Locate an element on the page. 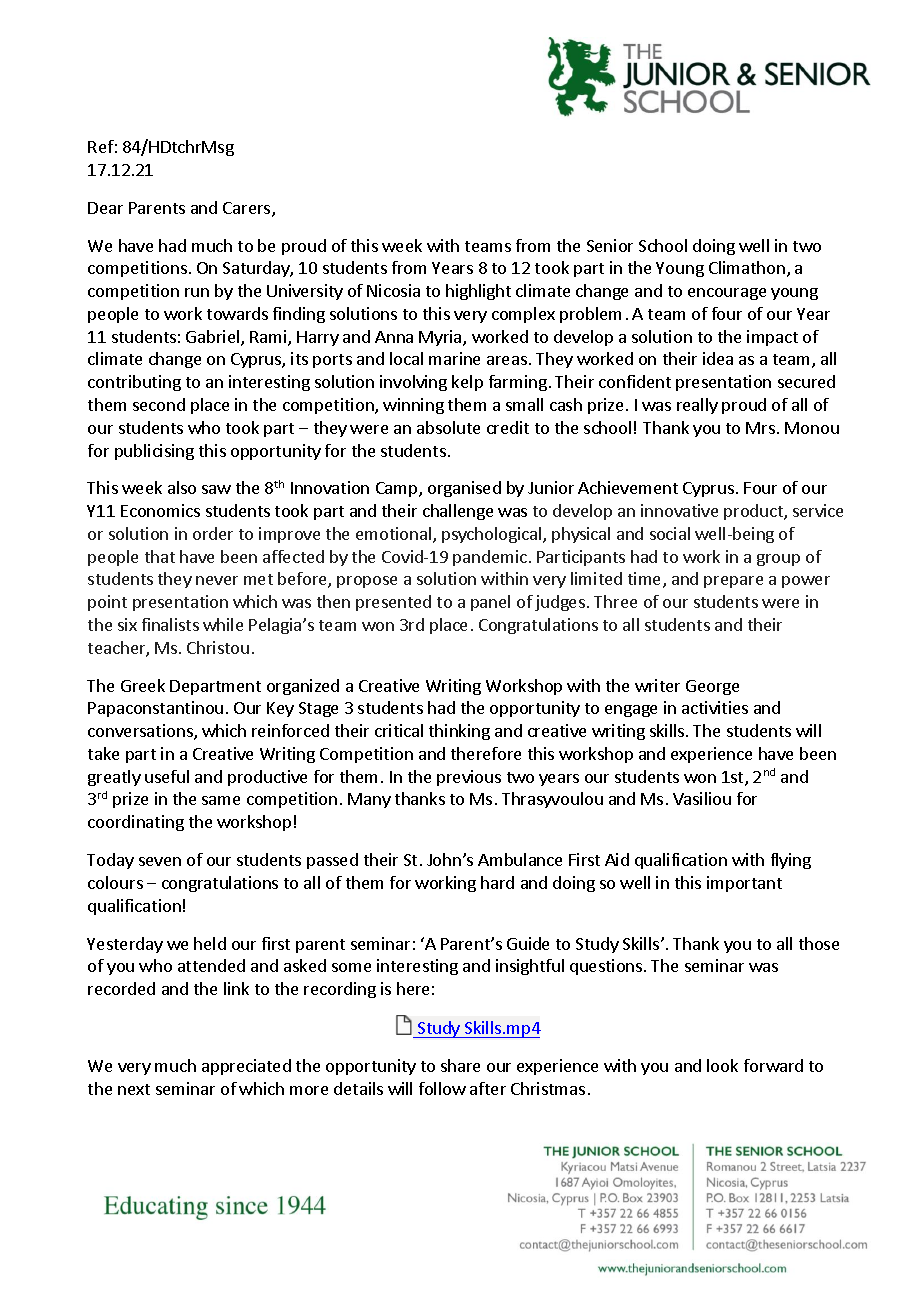 The image size is (924, 1308). Carers is located at coordinates (248, 209).
